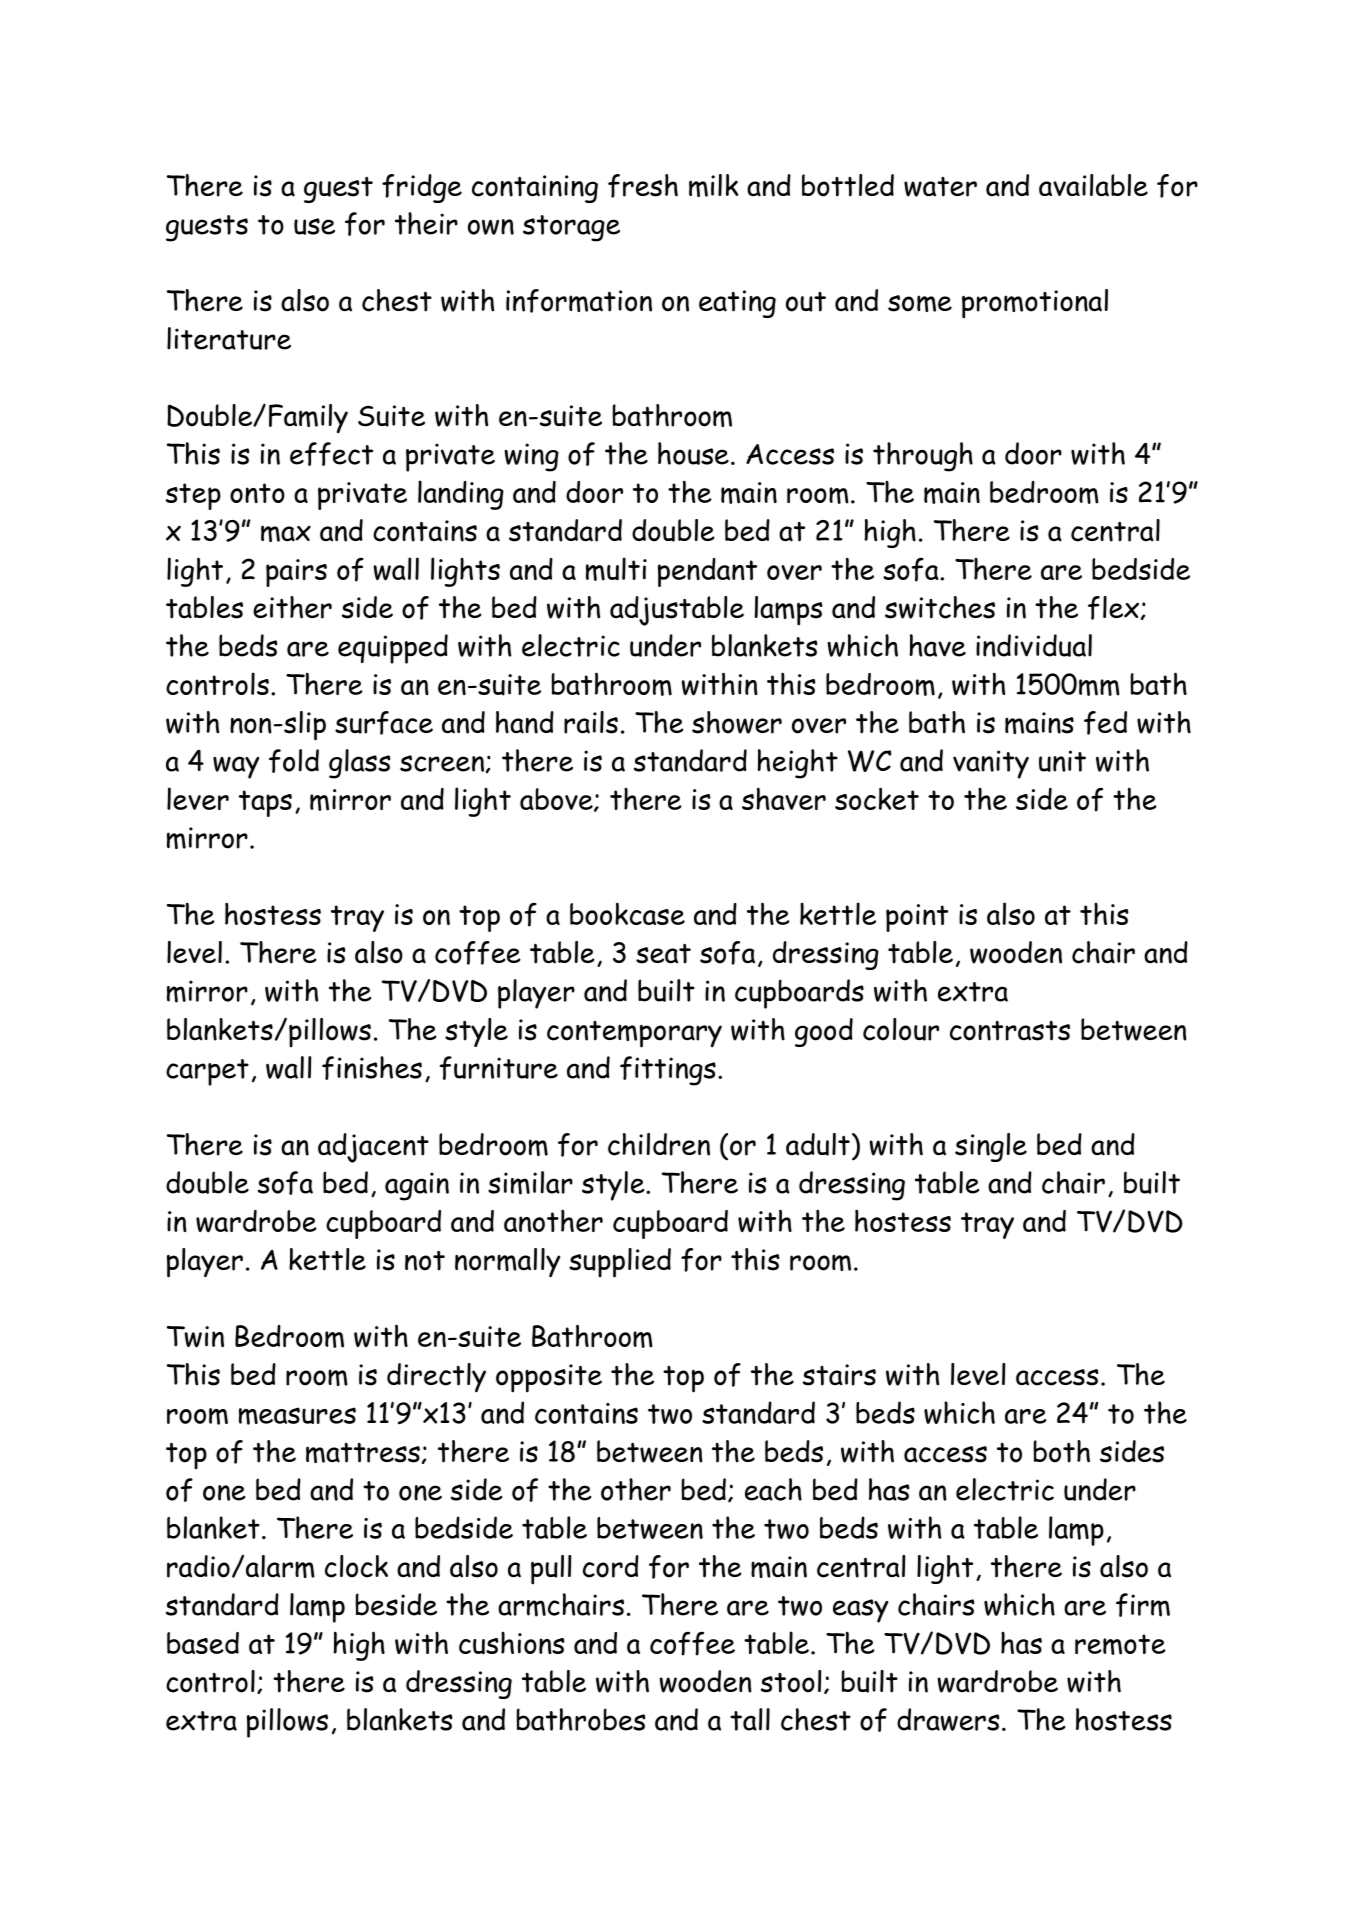 This page has height=1931, width=1365. Describe the element at coordinates (737, 722) in the page. I see `shower` at that location.
